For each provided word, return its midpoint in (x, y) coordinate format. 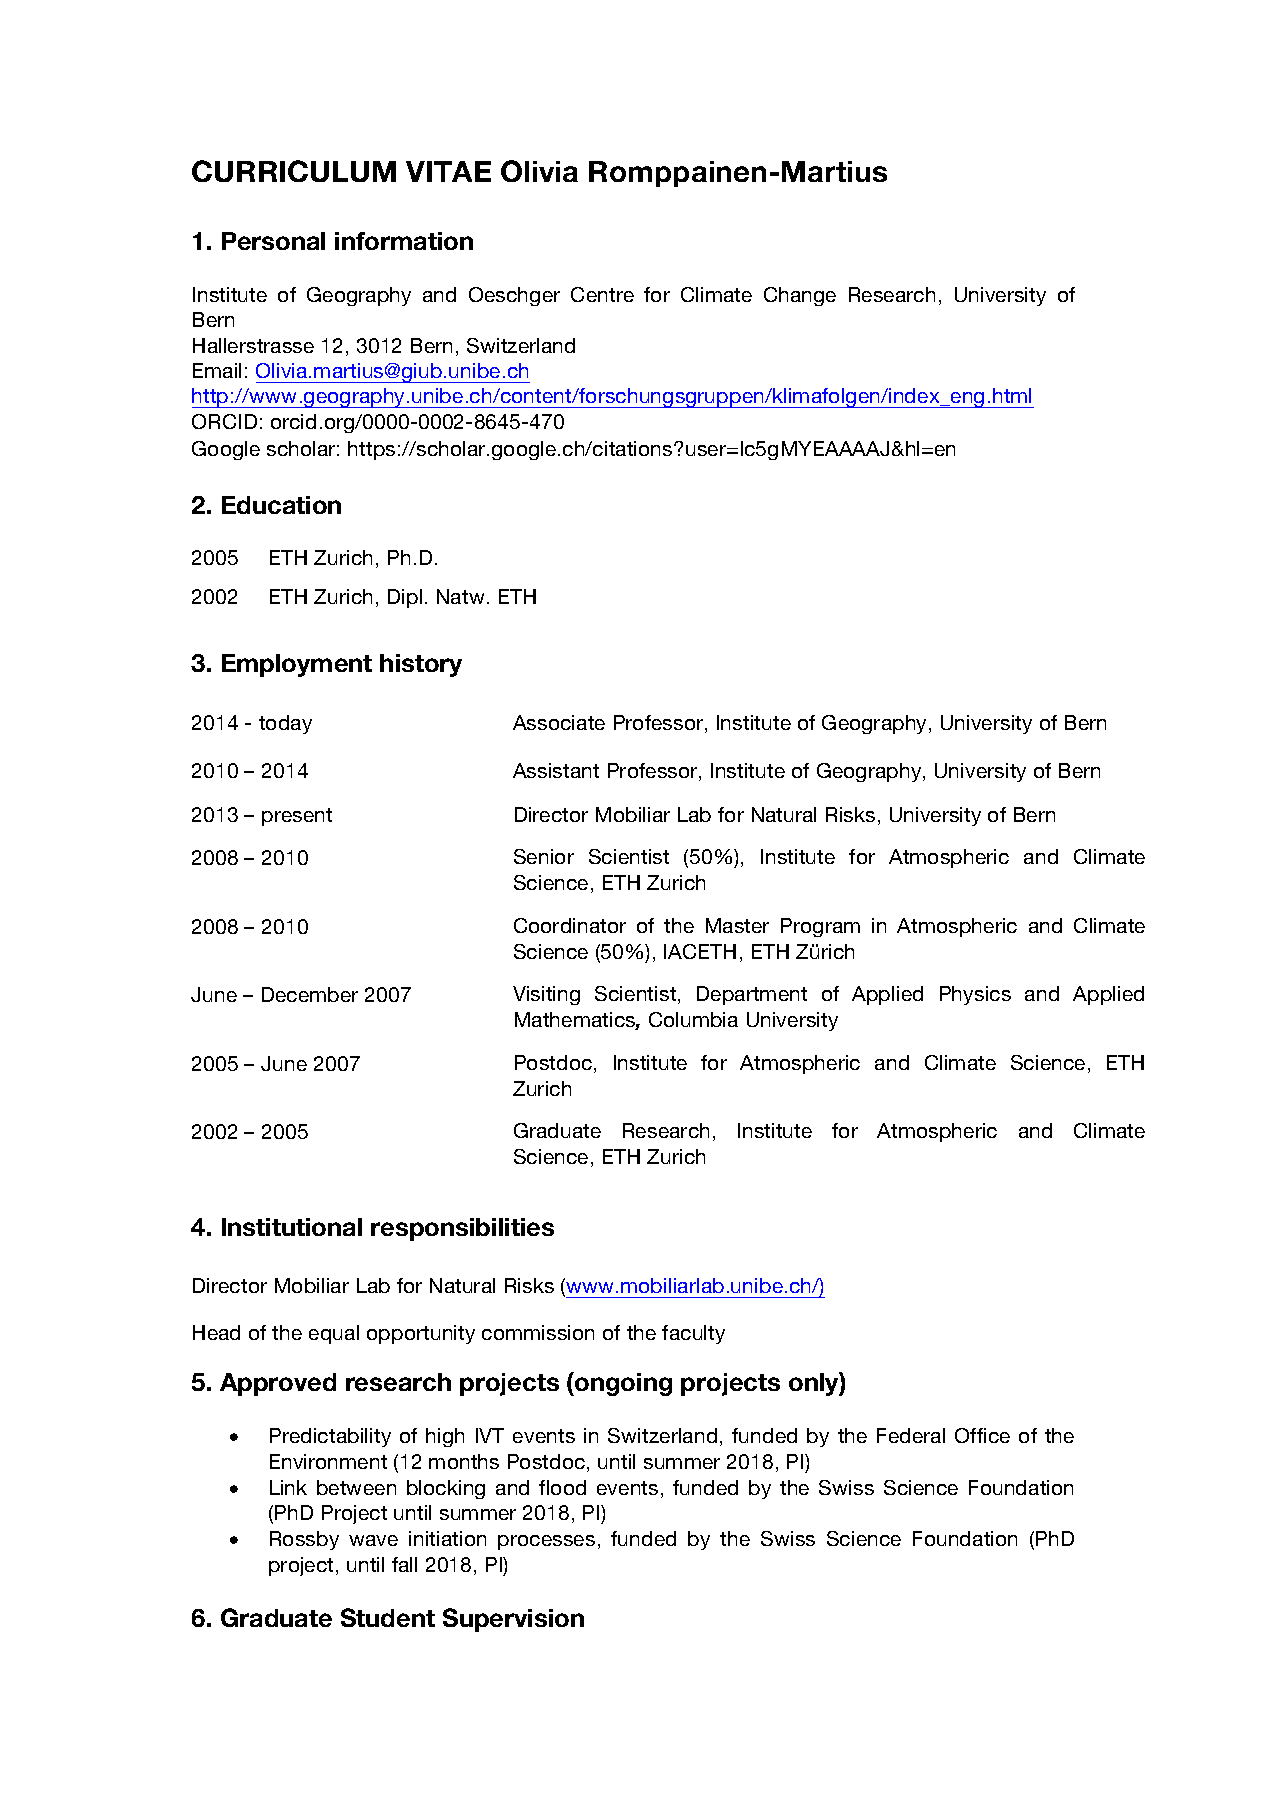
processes (546, 1542)
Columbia (693, 1019)
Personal (273, 241)
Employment (297, 665)
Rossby (304, 1540)
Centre (602, 294)
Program (820, 927)
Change (800, 296)
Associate (559, 722)
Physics (975, 995)
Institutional (292, 1227)
